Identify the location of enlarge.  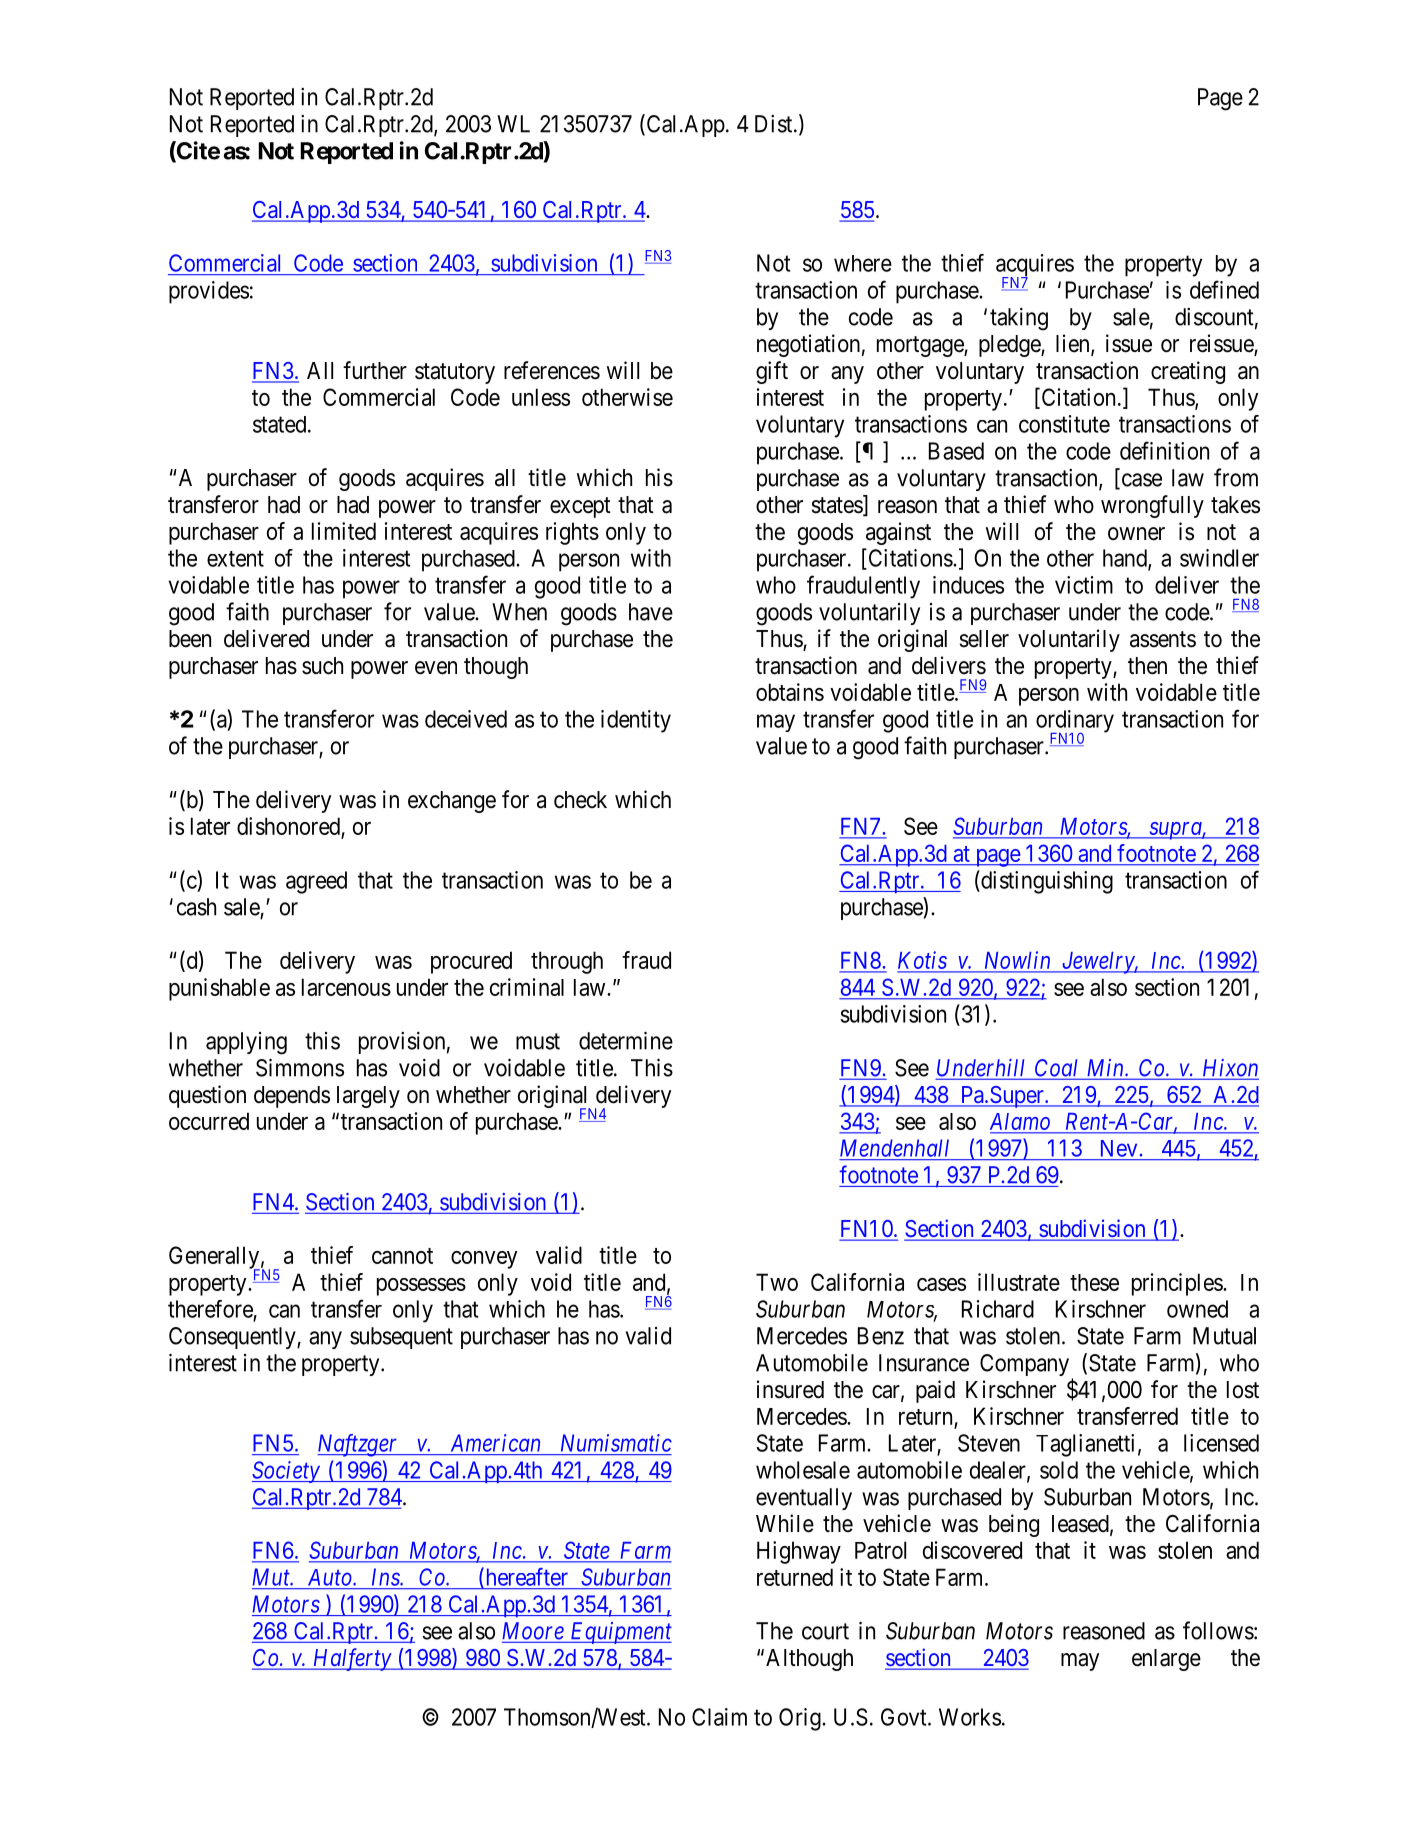
(1166, 1660).
